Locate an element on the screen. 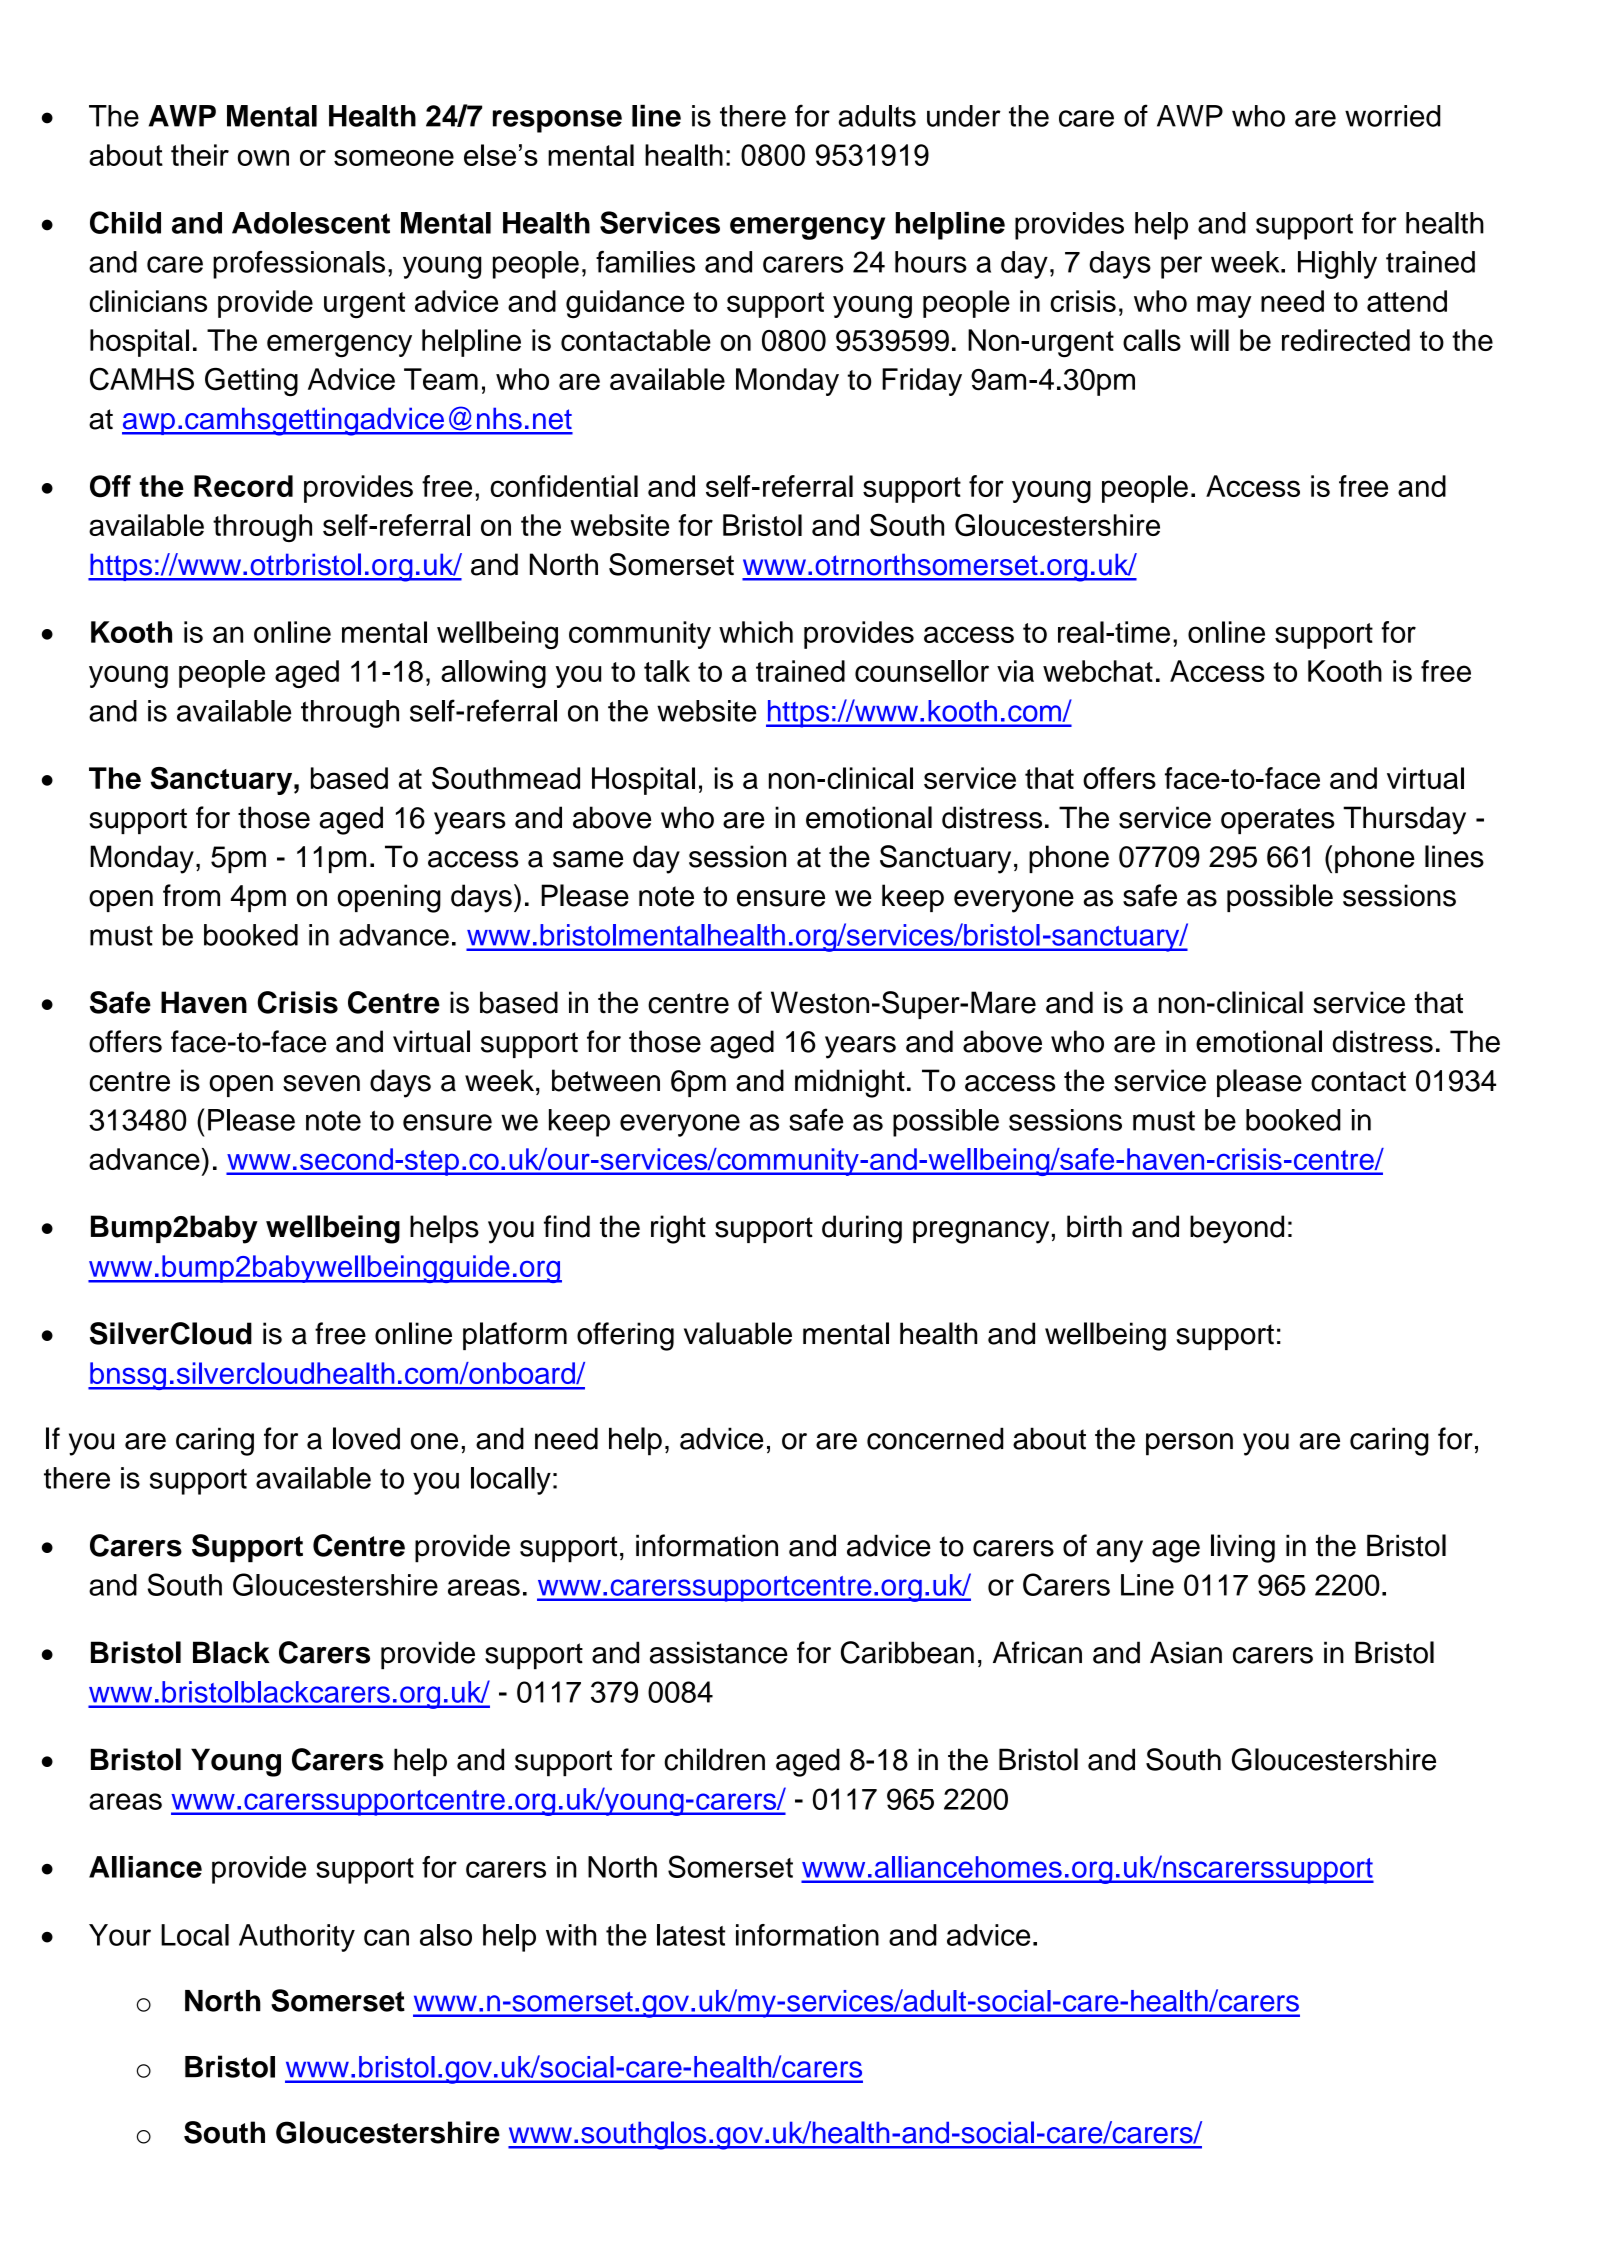 This screenshot has height=2261, width=1599. families is located at coordinates (645, 261).
